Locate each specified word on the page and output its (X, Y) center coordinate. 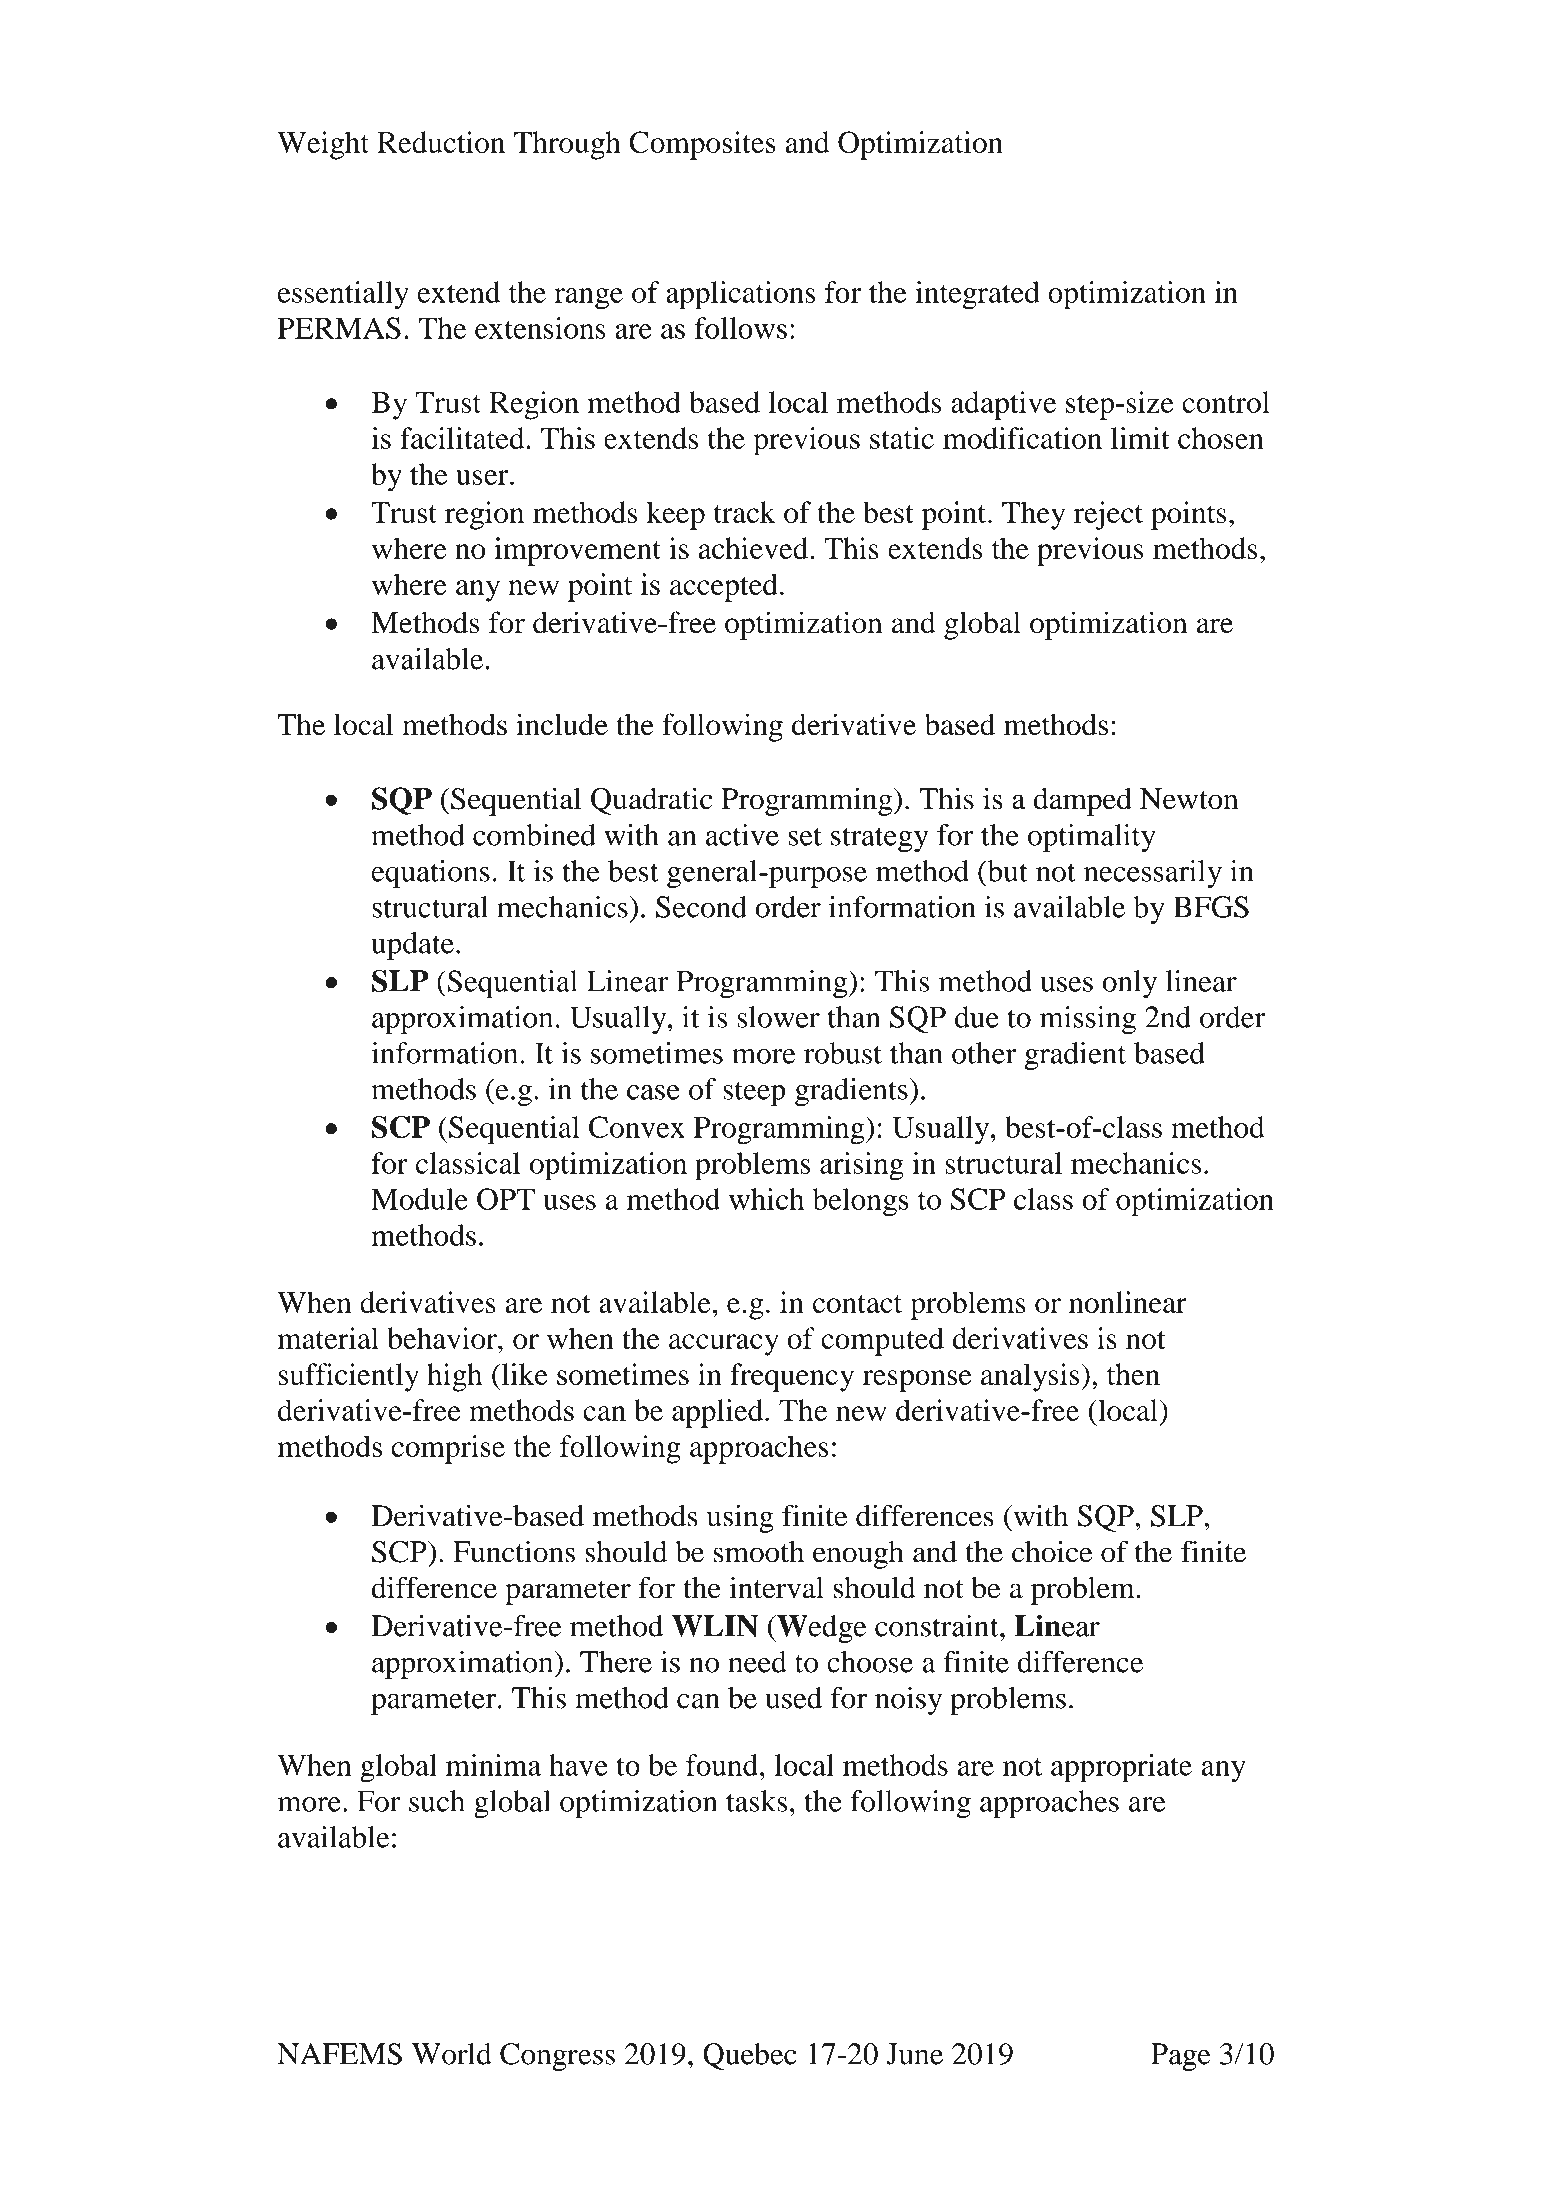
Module (419, 1199)
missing (1088, 1020)
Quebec (750, 2056)
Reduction (441, 142)
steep (754, 1093)
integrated (977, 295)
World (452, 2054)
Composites (702, 145)
